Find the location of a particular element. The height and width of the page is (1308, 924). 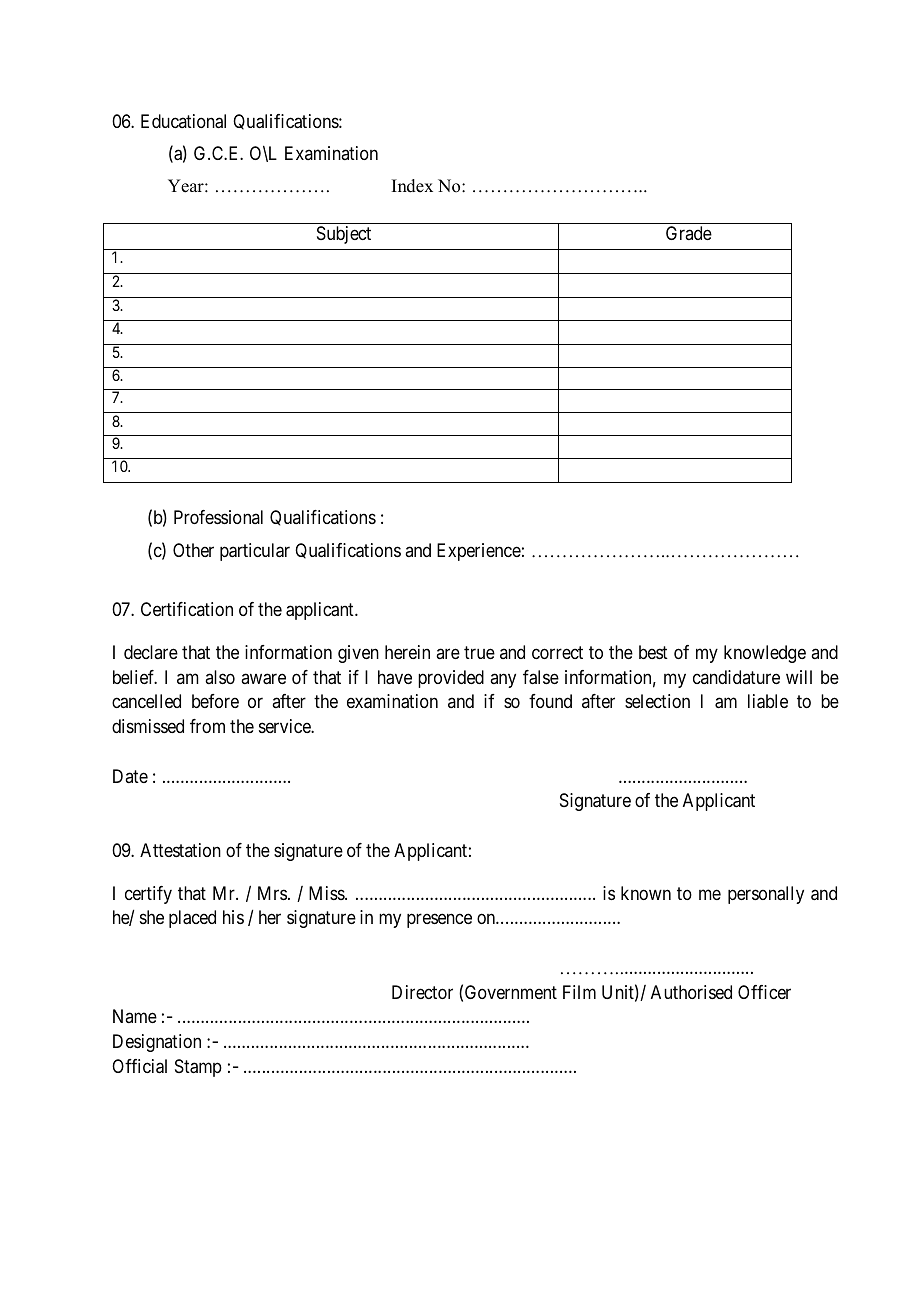

Index is located at coordinates (412, 186).
